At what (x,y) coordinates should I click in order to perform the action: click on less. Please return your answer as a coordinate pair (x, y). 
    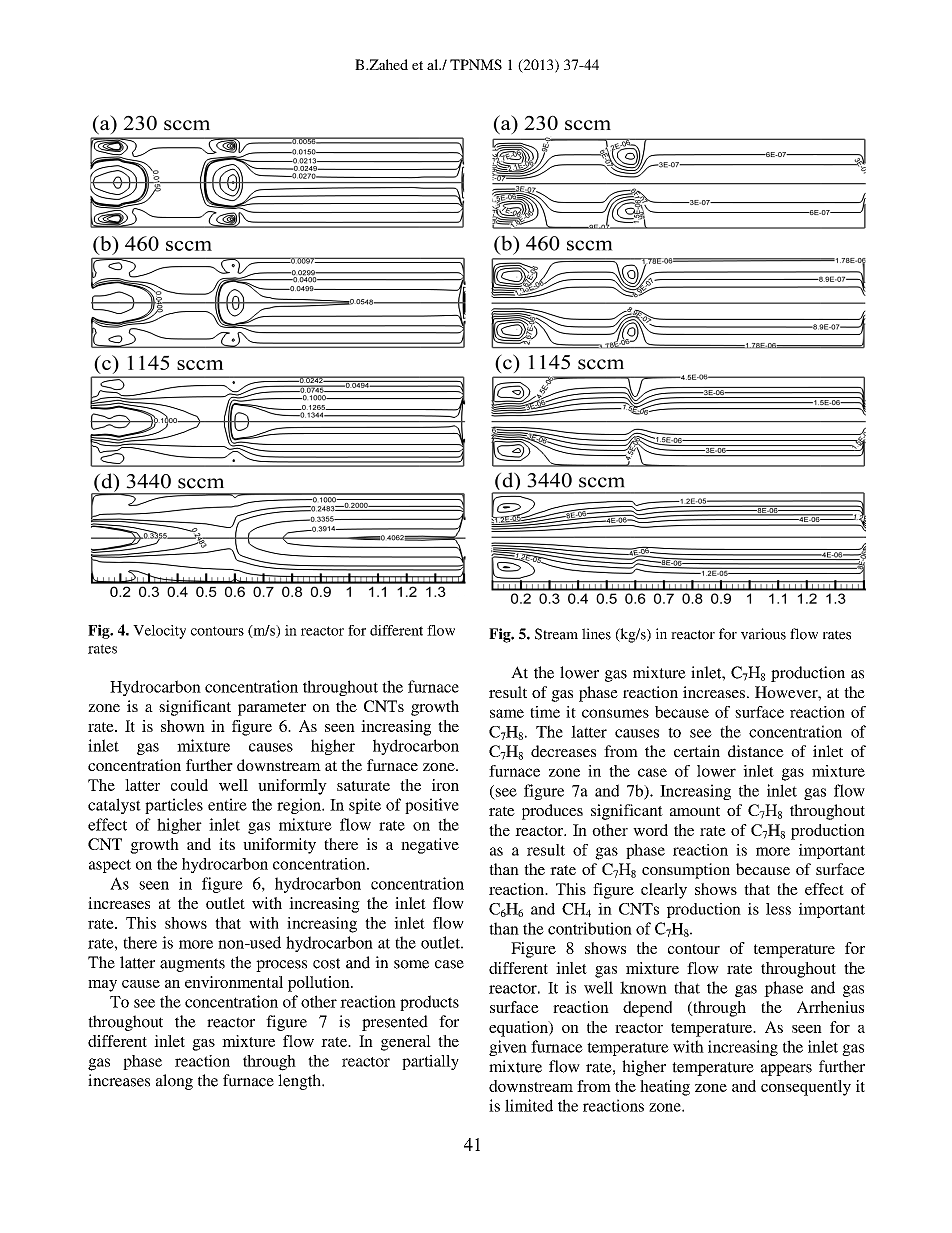
    Looking at the image, I should click on (778, 909).
